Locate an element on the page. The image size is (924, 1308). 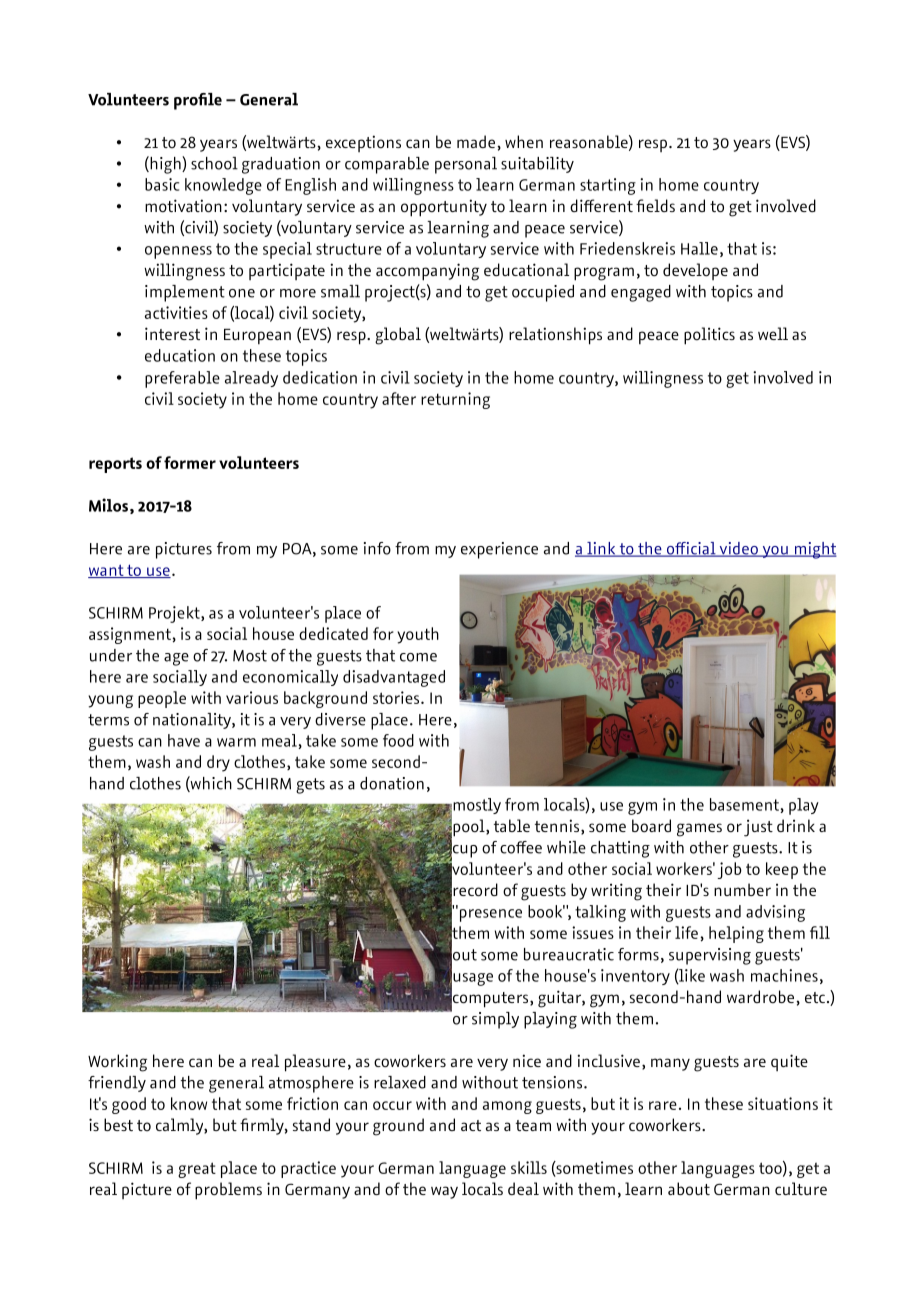
about is located at coordinates (689, 1189).
